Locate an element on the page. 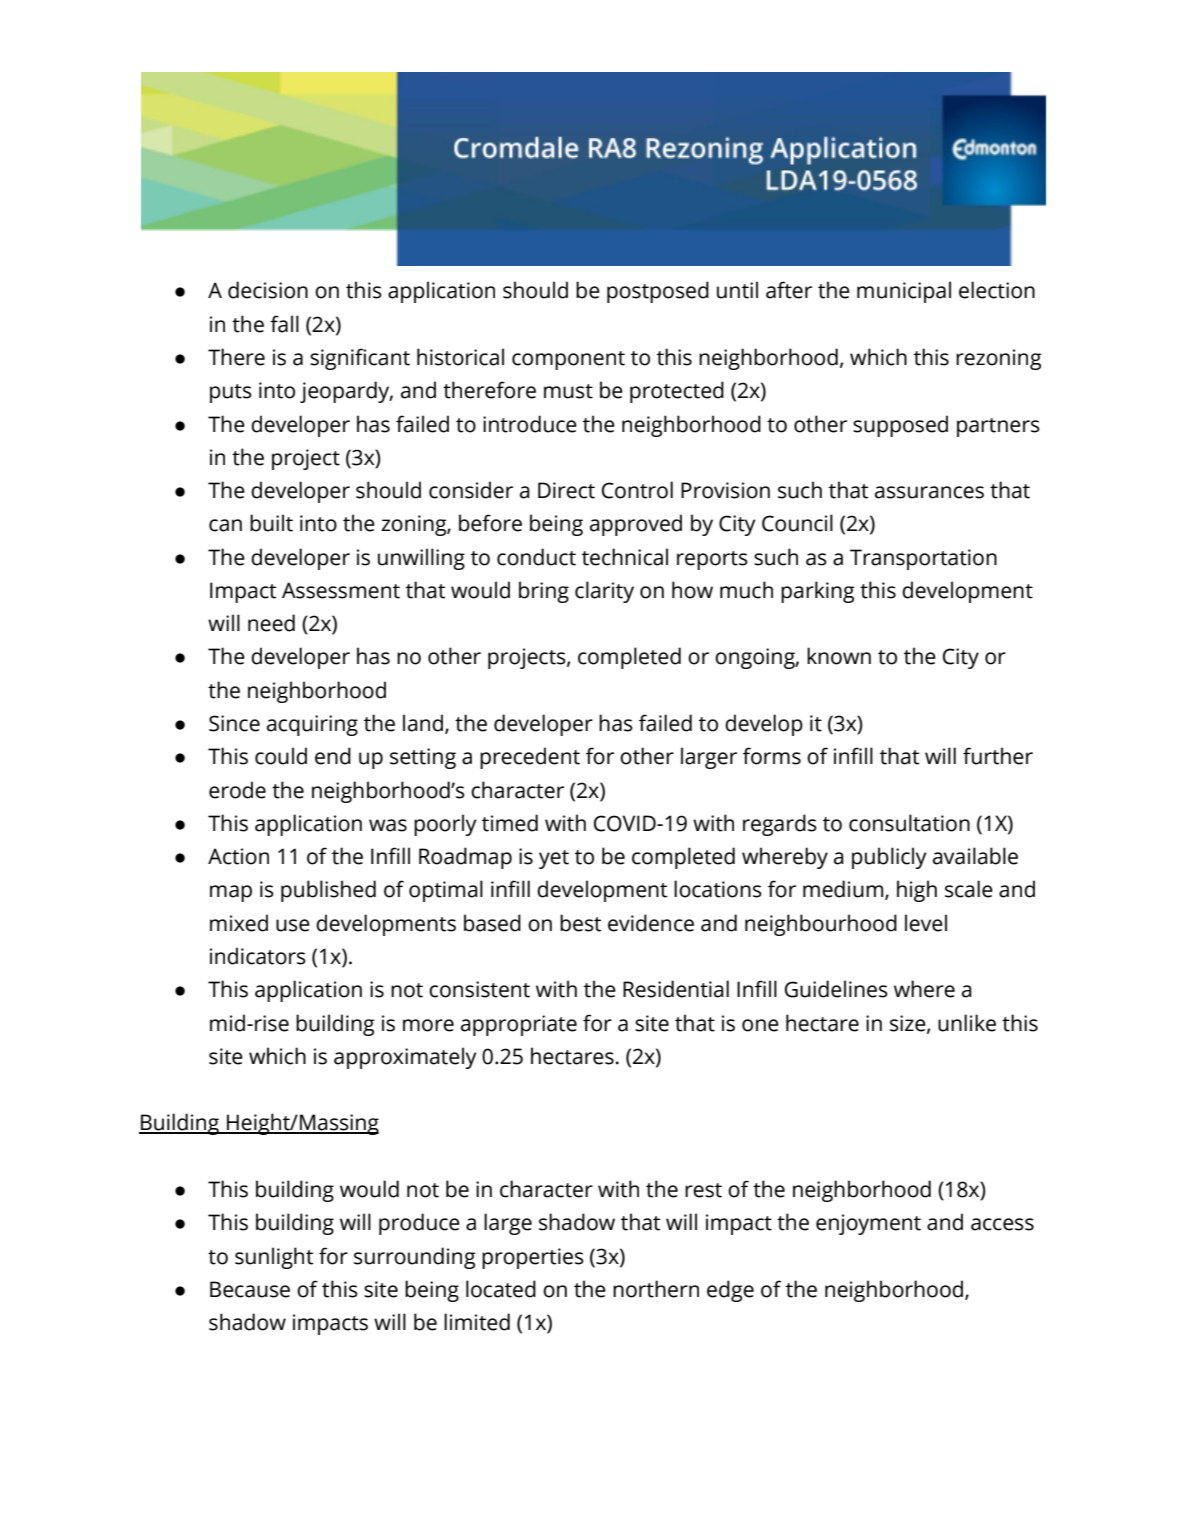  sunlight is located at coordinates (274, 1258).
